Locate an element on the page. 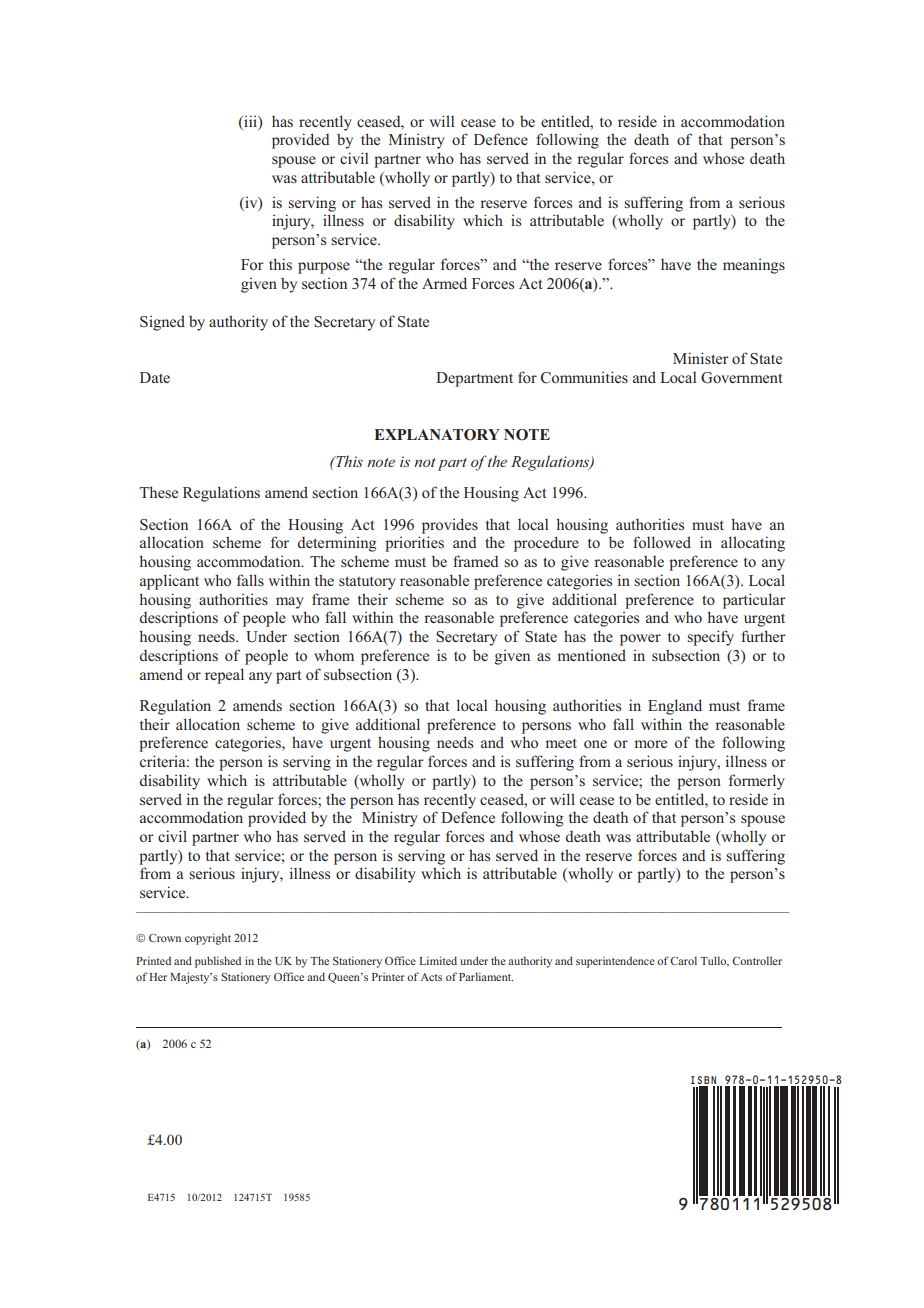 This page has height=1308, width=924. copyright is located at coordinates (208, 939).
